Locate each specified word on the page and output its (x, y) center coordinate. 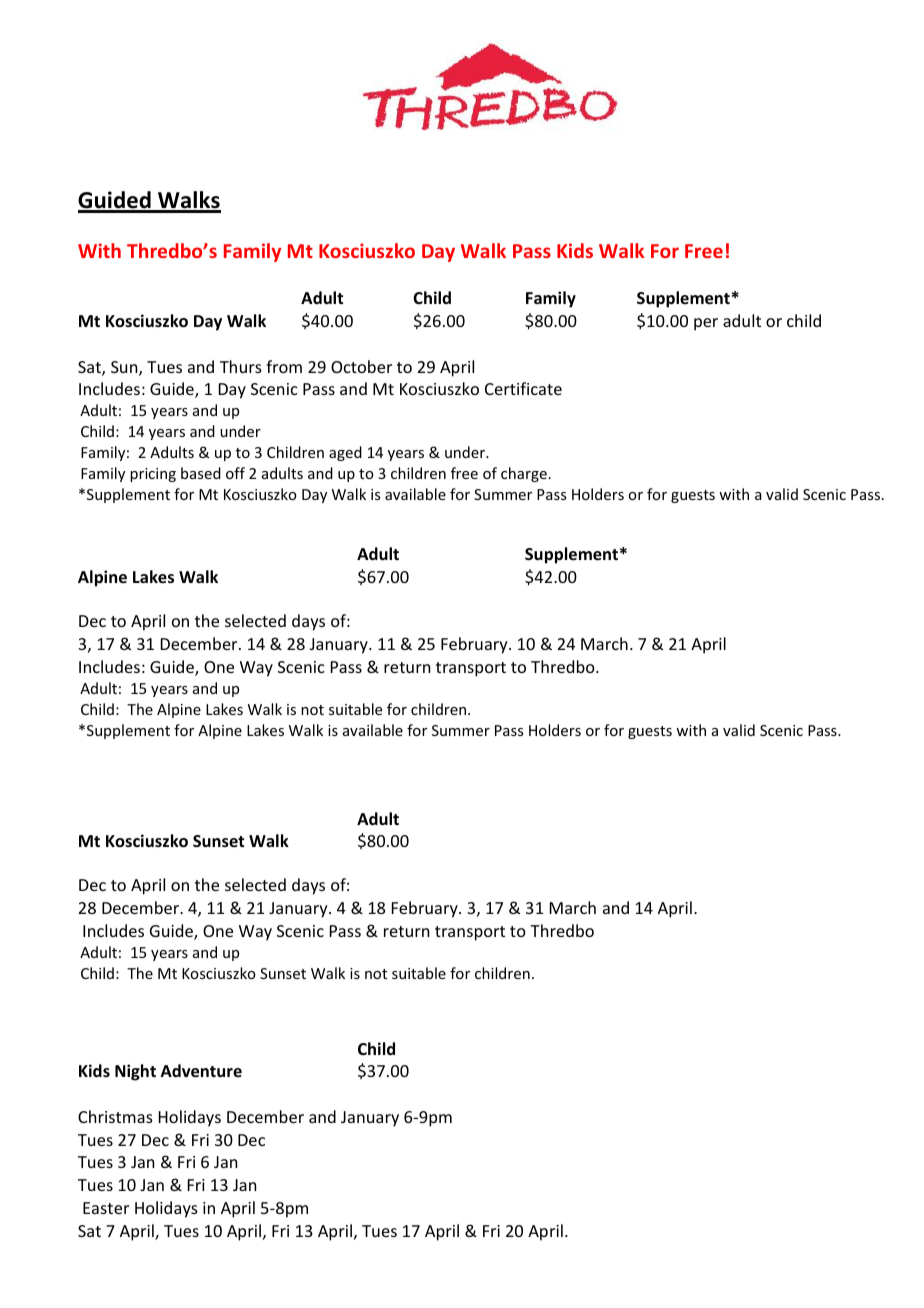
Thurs (241, 366)
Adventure (201, 1071)
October (361, 366)
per (706, 324)
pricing (153, 475)
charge (524, 474)
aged (345, 453)
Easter (106, 1208)
